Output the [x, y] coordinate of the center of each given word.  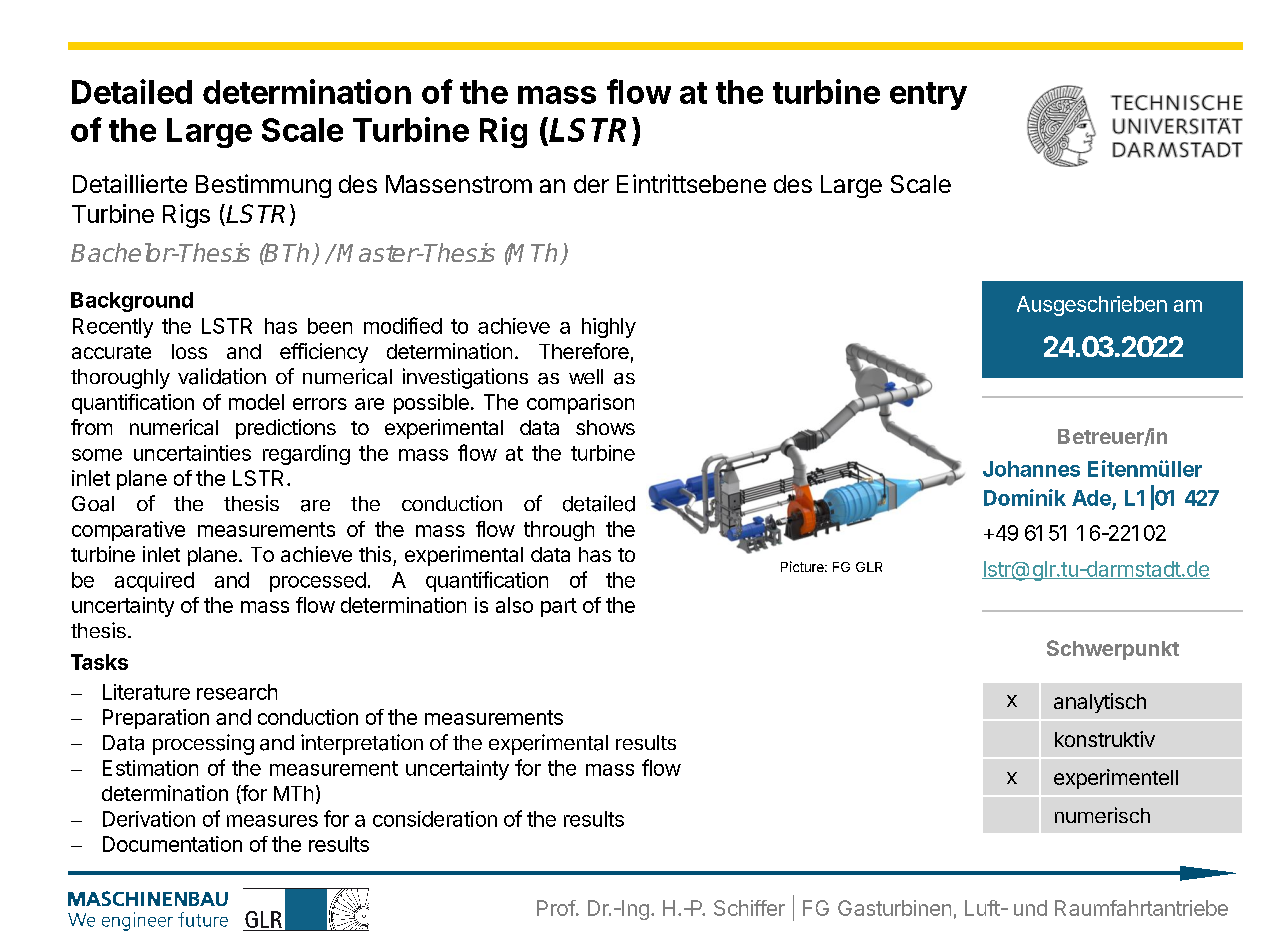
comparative [128, 531]
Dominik [1025, 497]
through [559, 531]
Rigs [186, 216]
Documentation [172, 844]
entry [928, 96]
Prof [556, 908]
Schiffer [749, 908]
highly [609, 328]
